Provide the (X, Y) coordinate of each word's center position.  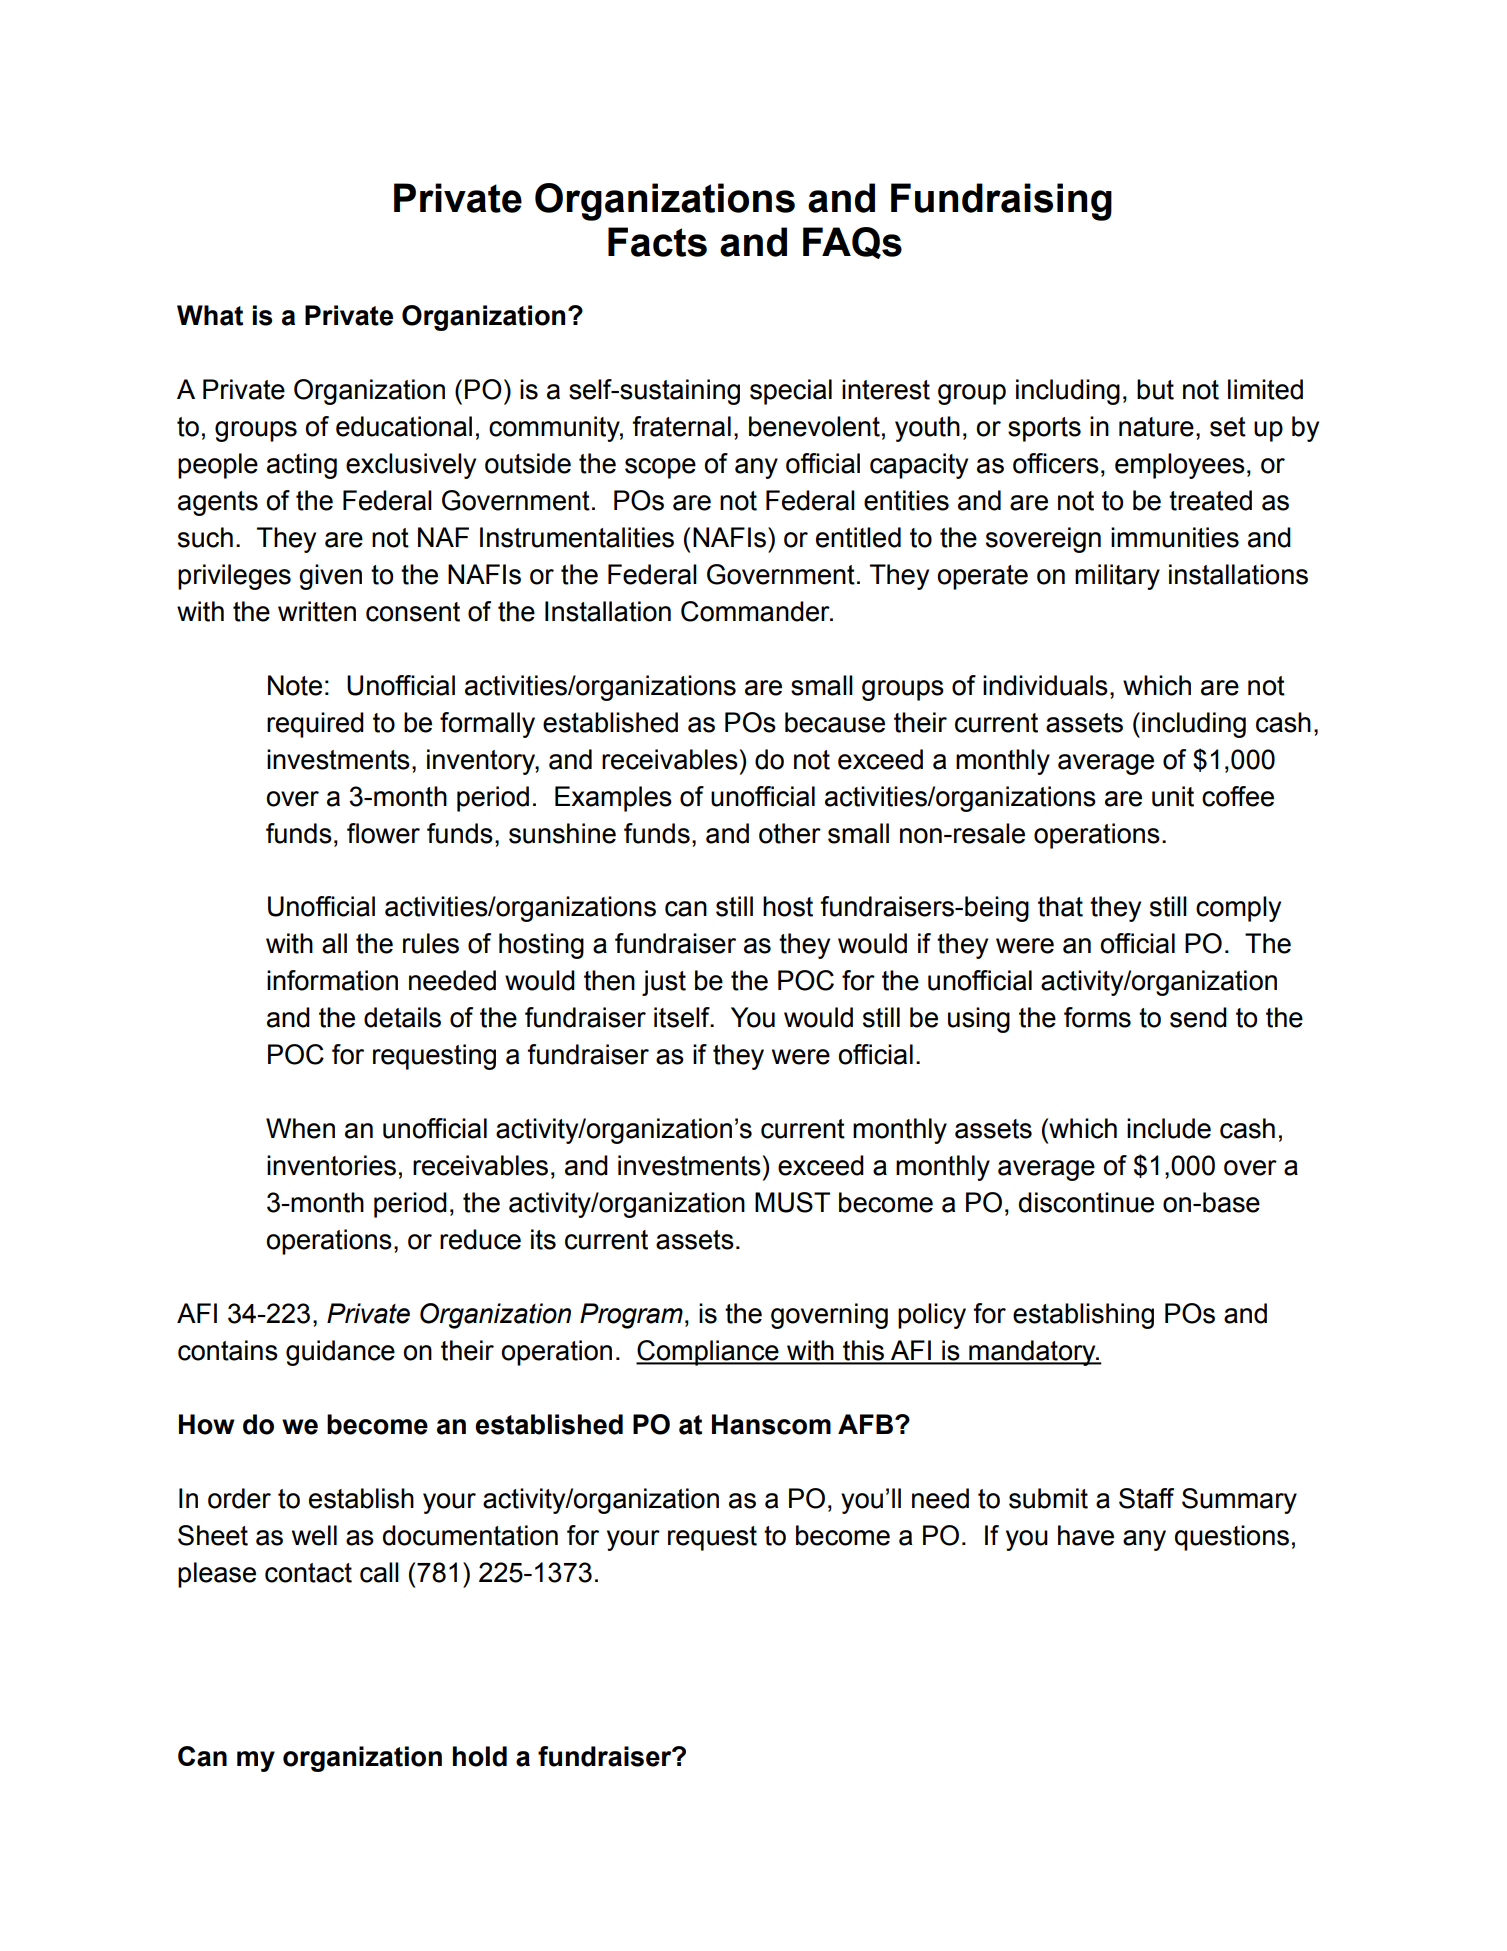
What (210, 315)
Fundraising (1001, 202)
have (1086, 1535)
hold (480, 1756)
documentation (470, 1535)
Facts (657, 242)
